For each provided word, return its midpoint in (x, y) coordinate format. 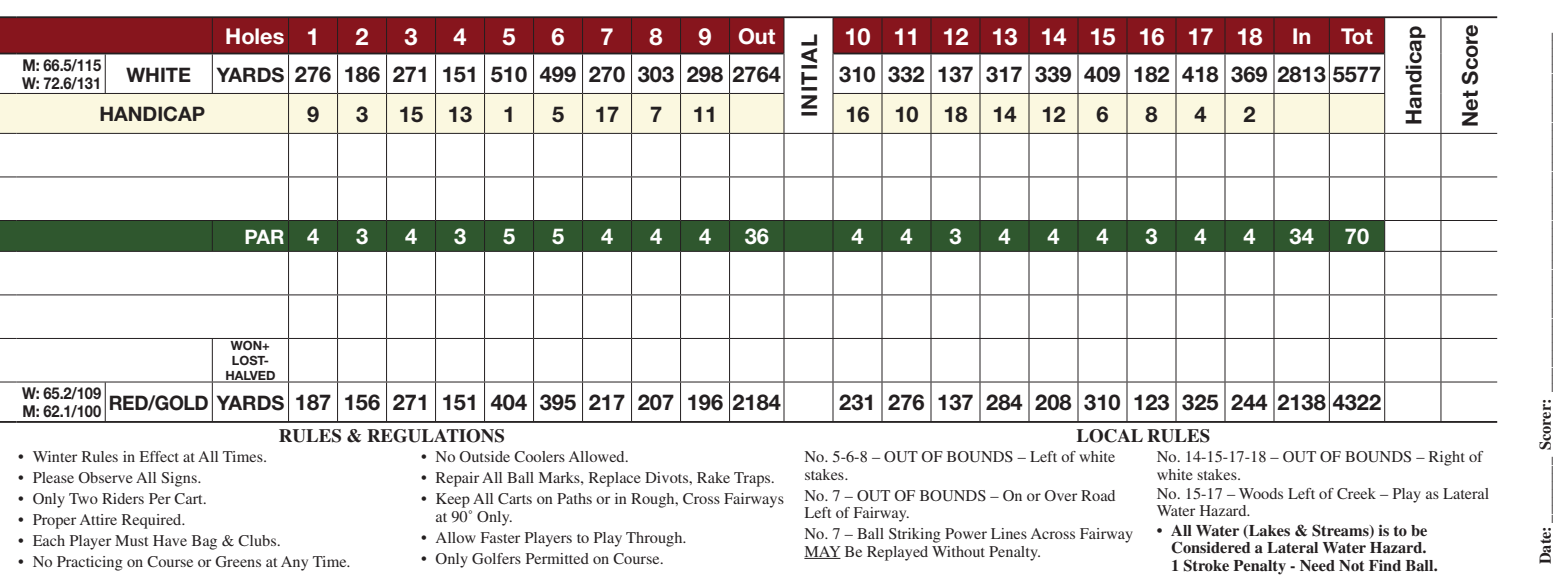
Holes (255, 36)
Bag (204, 542)
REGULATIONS (435, 436)
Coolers (539, 457)
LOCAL (1110, 436)
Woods (1261, 493)
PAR (264, 236)
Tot (1357, 36)
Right (1447, 458)
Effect (159, 456)
